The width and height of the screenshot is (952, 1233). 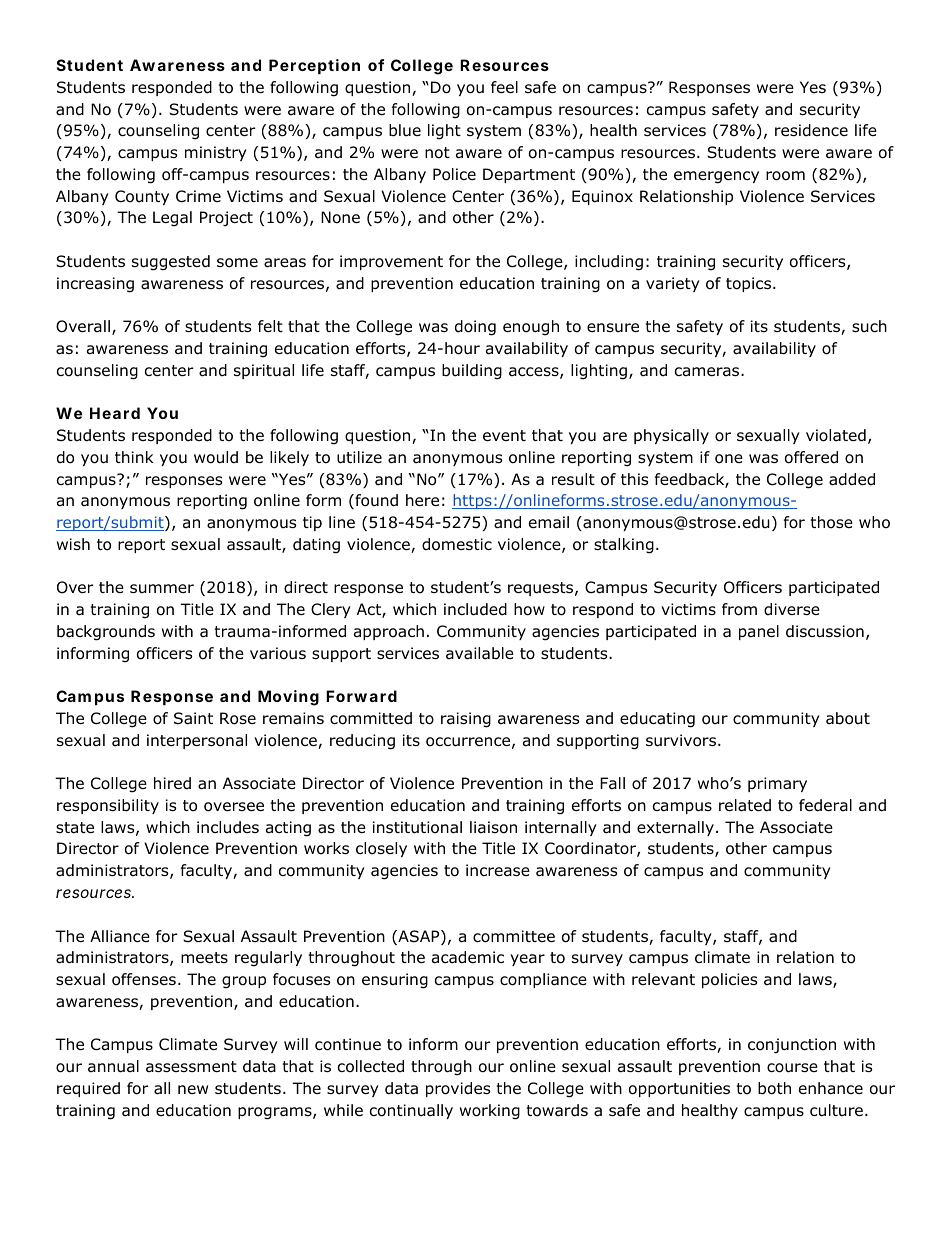 What do you see at coordinates (193, 1089) in the screenshot?
I see `new` at bounding box center [193, 1089].
